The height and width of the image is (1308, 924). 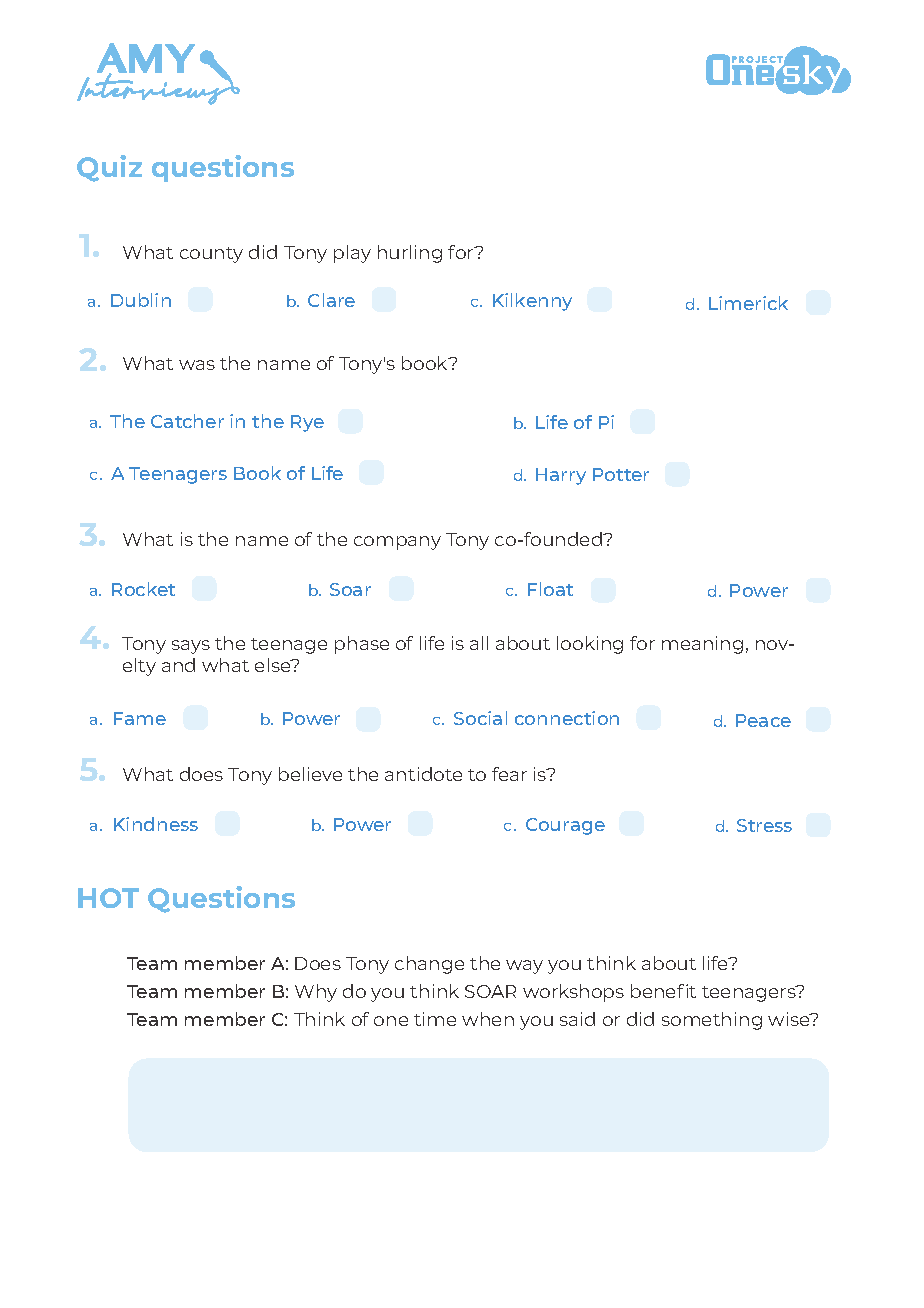 What do you see at coordinates (187, 421) in the image?
I see `Catcher` at bounding box center [187, 421].
